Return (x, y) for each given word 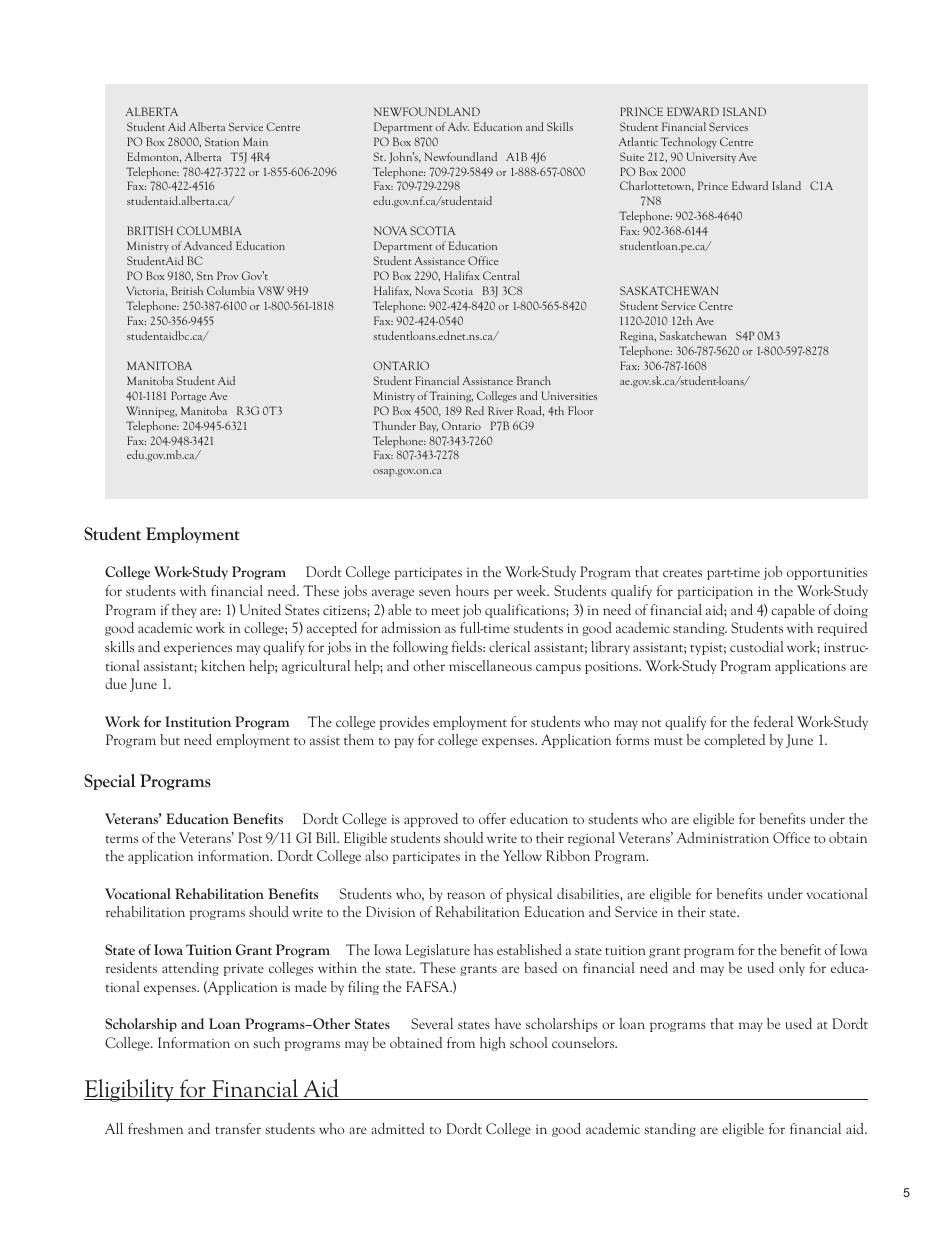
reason (466, 895)
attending (190, 969)
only (792, 969)
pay (404, 743)
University (711, 157)
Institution (198, 721)
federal (773, 721)
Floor (581, 410)
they (184, 611)
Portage (188, 397)
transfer (238, 1128)
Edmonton (154, 157)
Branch (534, 380)
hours (472, 590)
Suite (632, 156)
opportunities (827, 573)
